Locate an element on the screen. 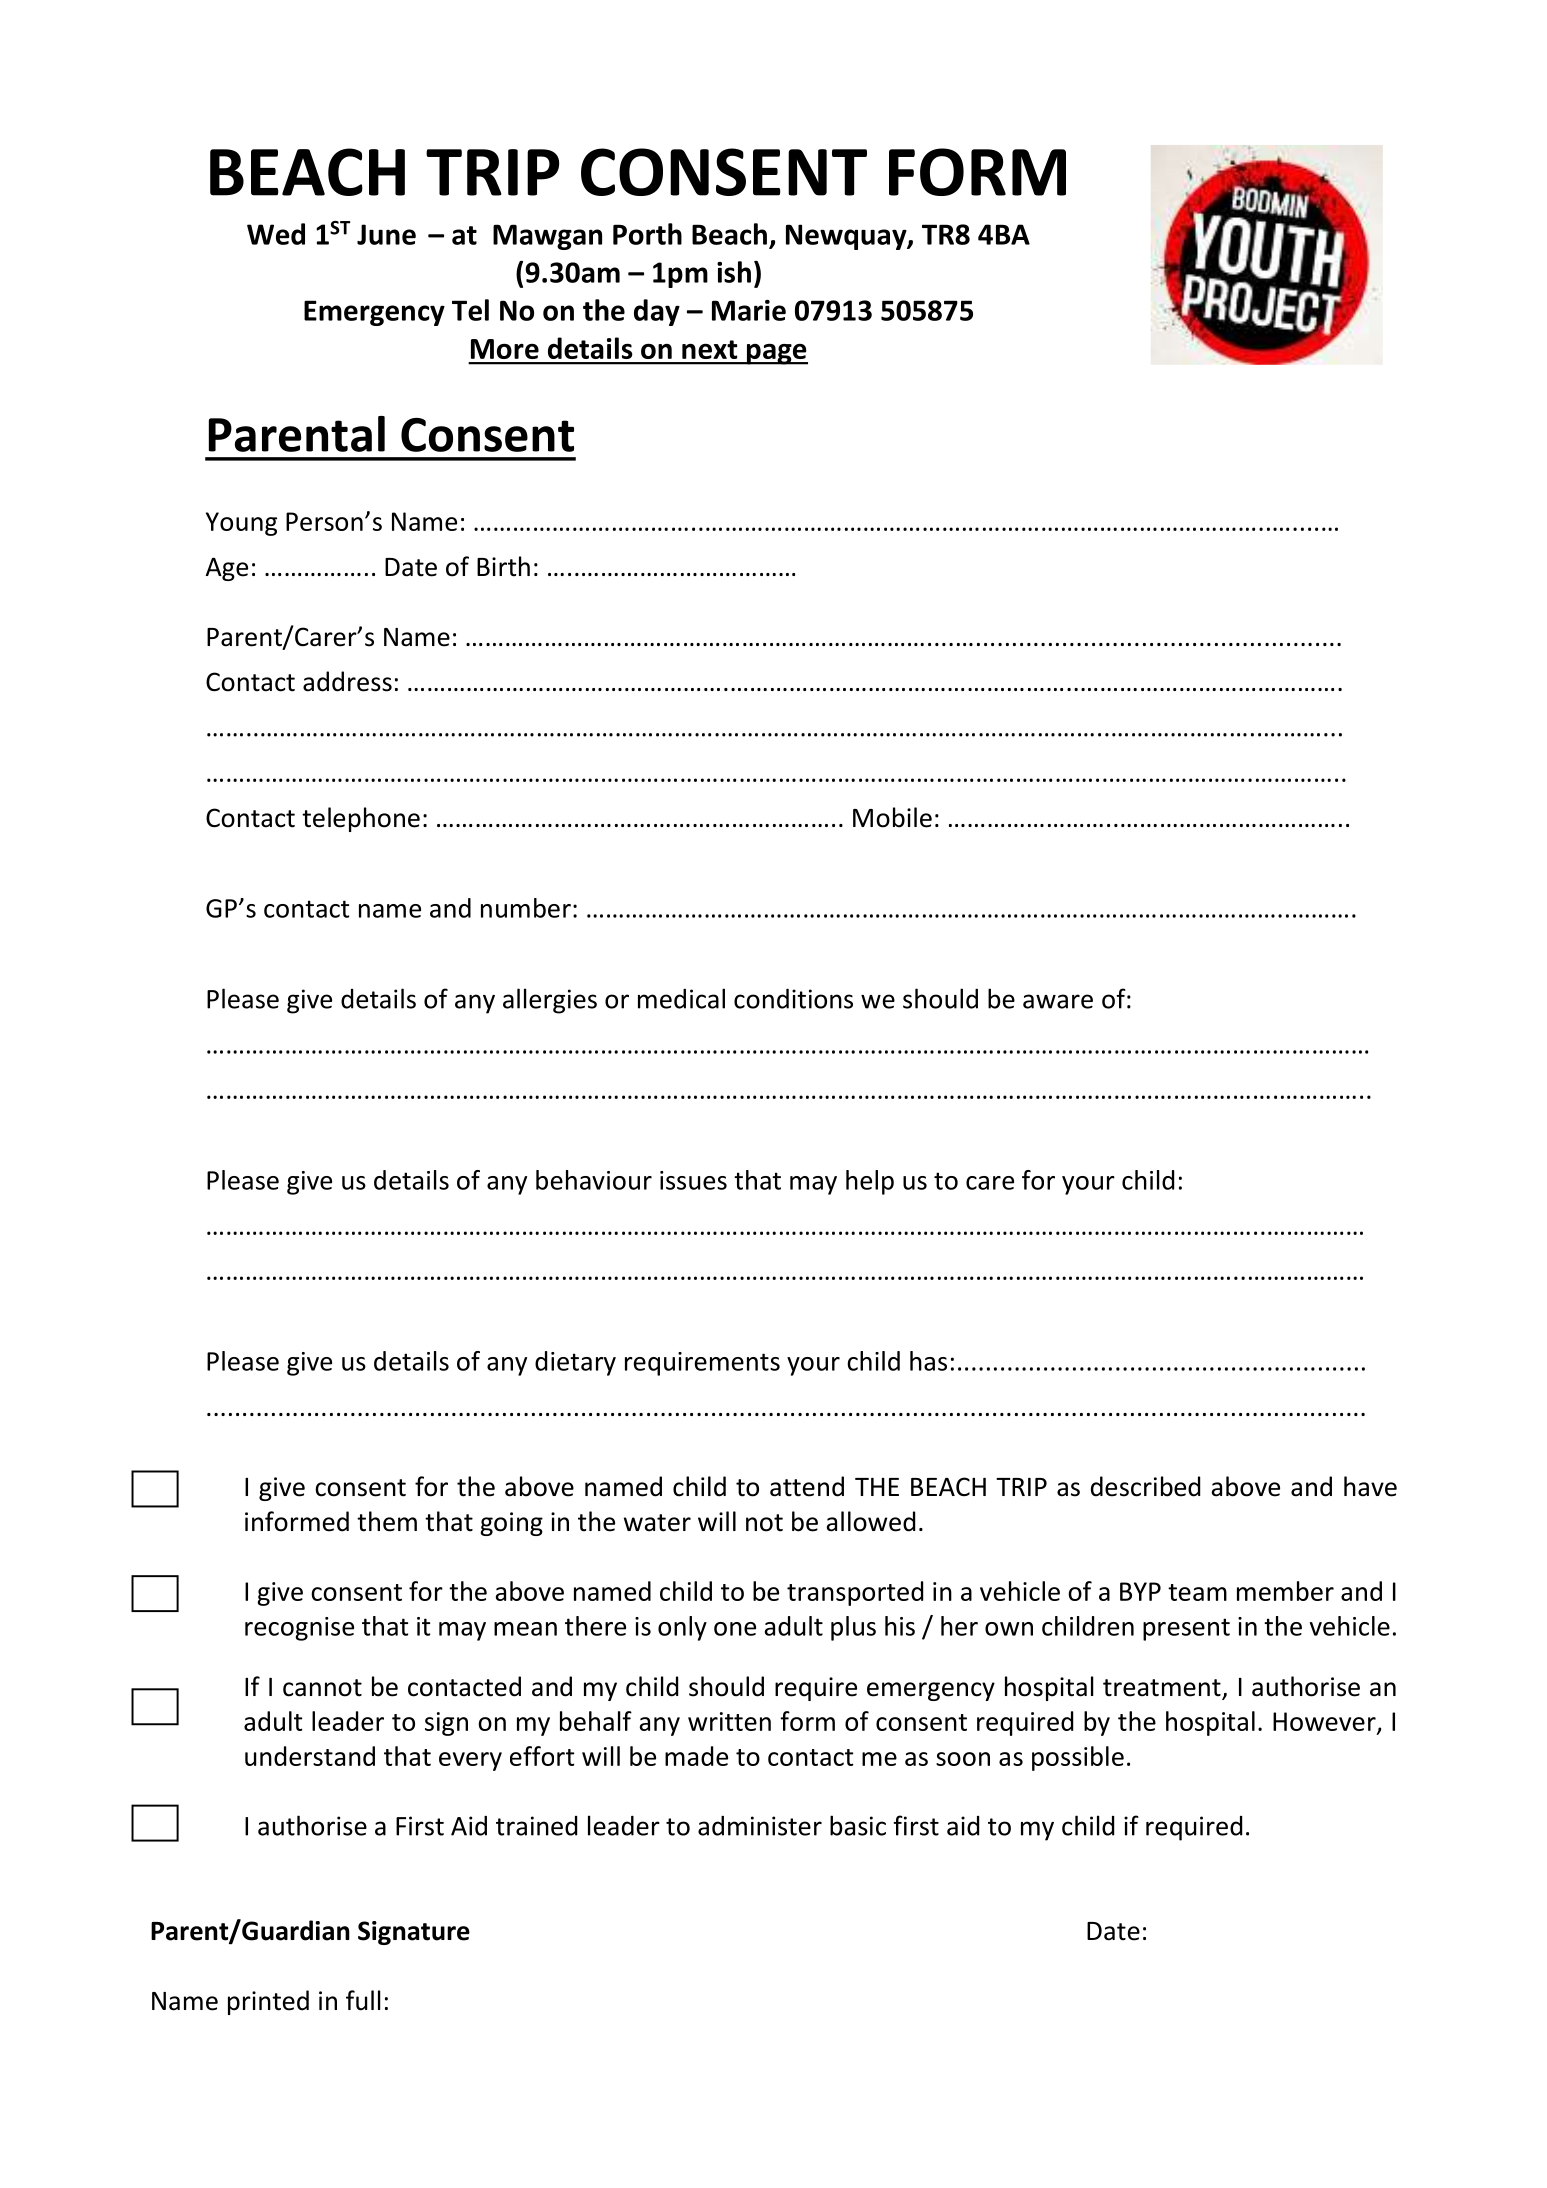 The image size is (1547, 2188). full is located at coordinates (363, 2000).
